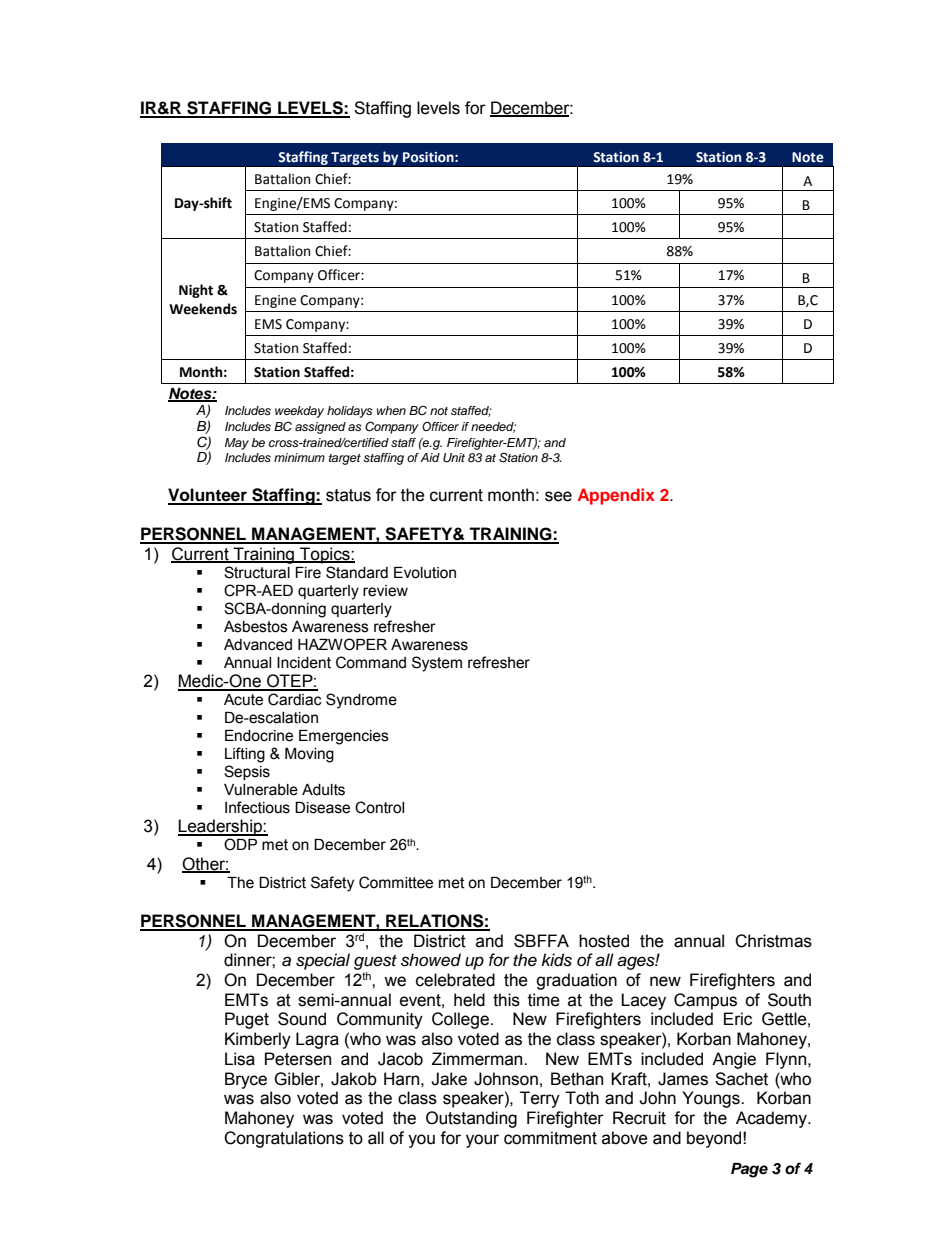 This page has width=952, height=1233. What do you see at coordinates (482, 1141) in the page?
I see `your` at bounding box center [482, 1141].
